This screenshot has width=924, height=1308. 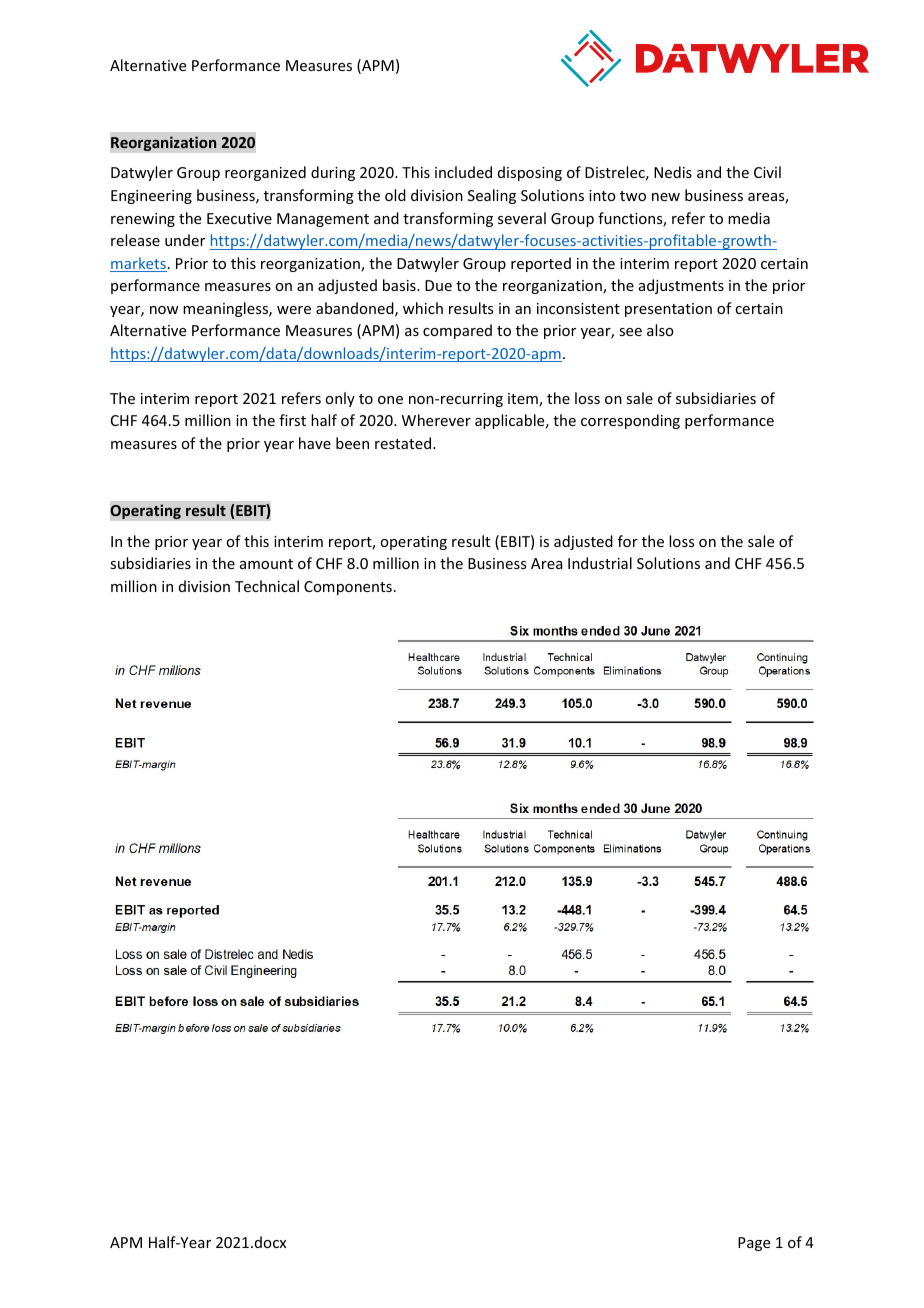 I want to click on have, so click(x=315, y=443).
